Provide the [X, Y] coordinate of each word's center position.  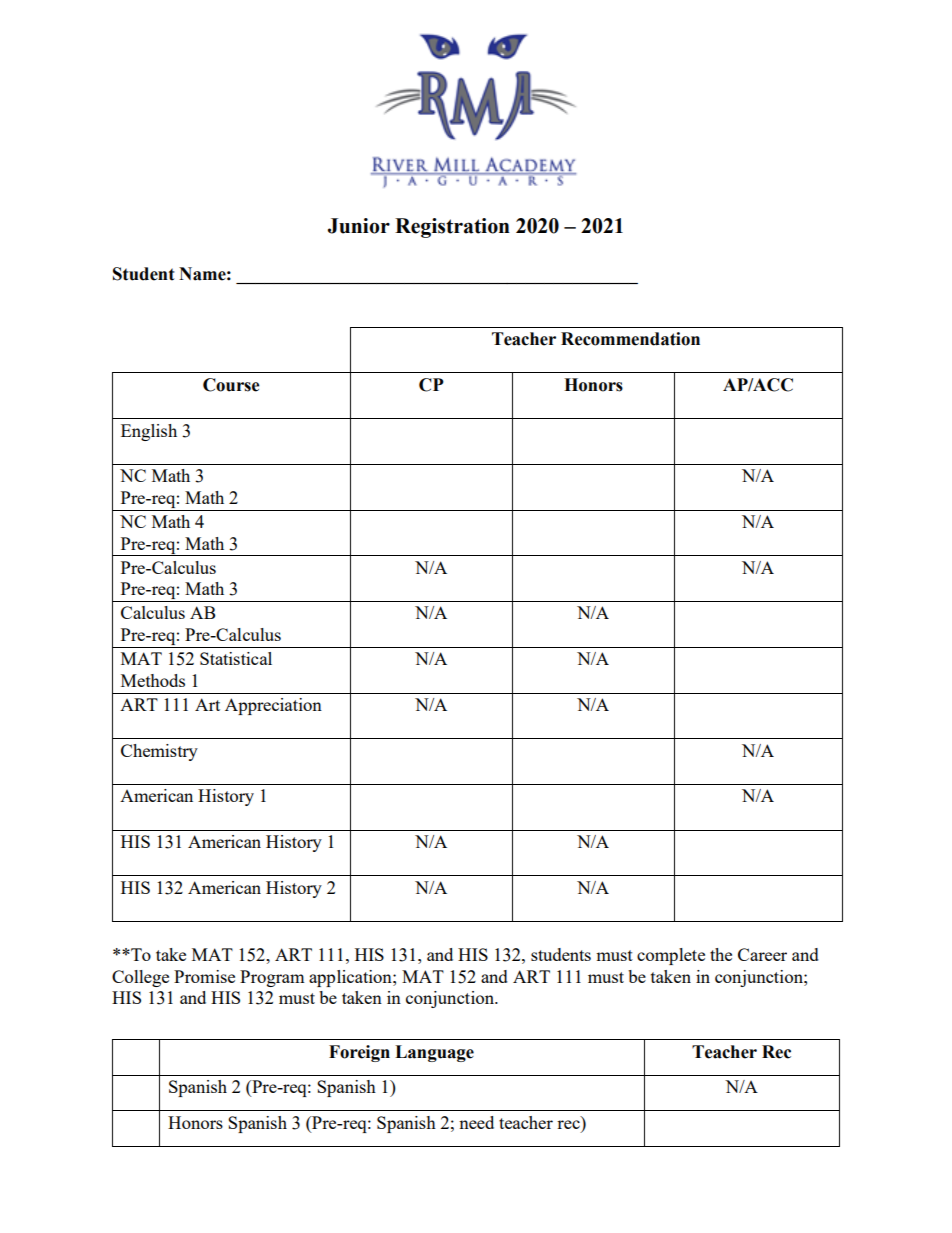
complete [671, 956]
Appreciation [273, 706]
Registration [452, 228]
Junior [359, 226]
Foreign [359, 1053]
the [721, 954]
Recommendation [630, 339]
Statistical [236, 658]
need [476, 1122]
